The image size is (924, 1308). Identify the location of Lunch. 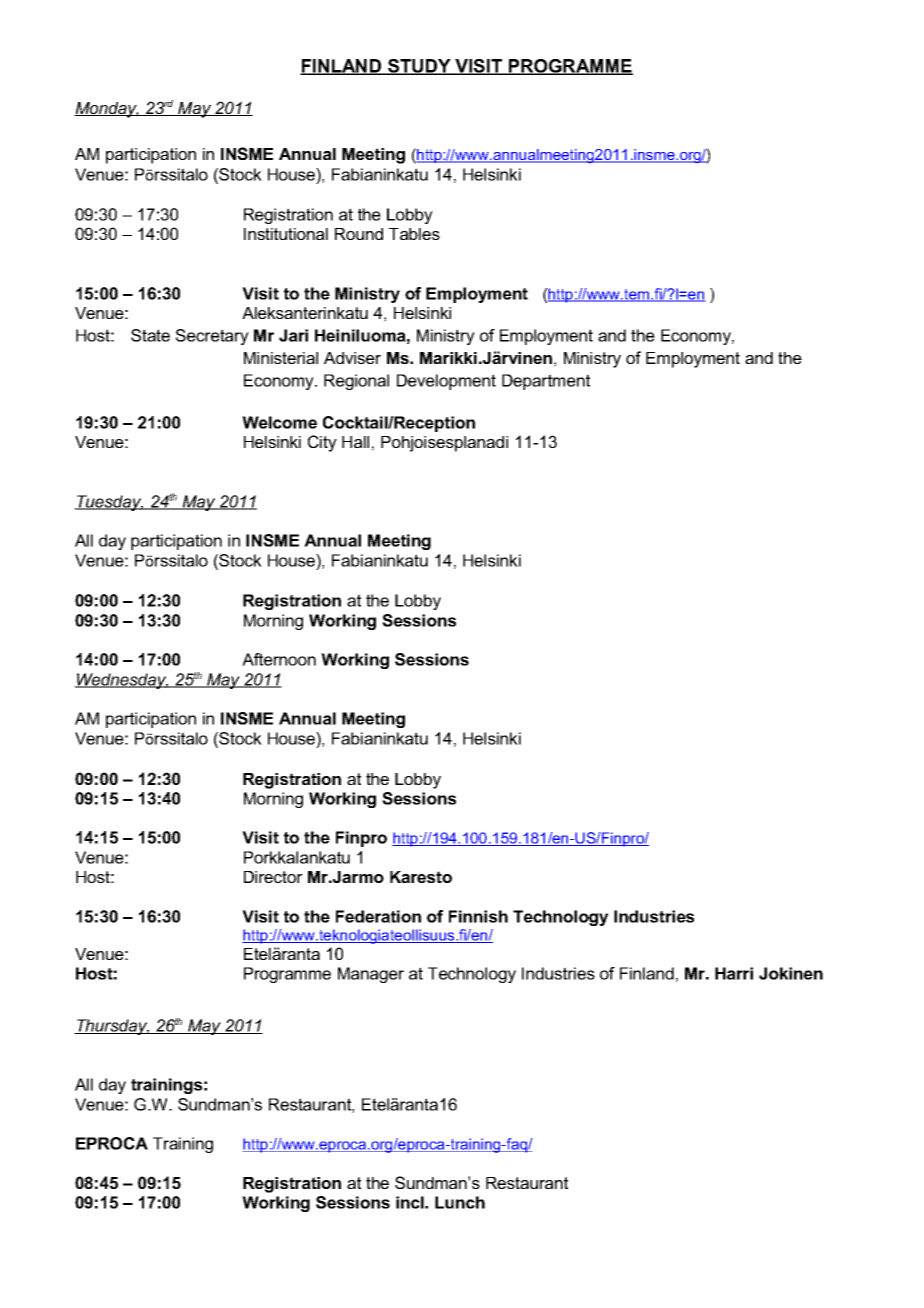
(460, 1202).
